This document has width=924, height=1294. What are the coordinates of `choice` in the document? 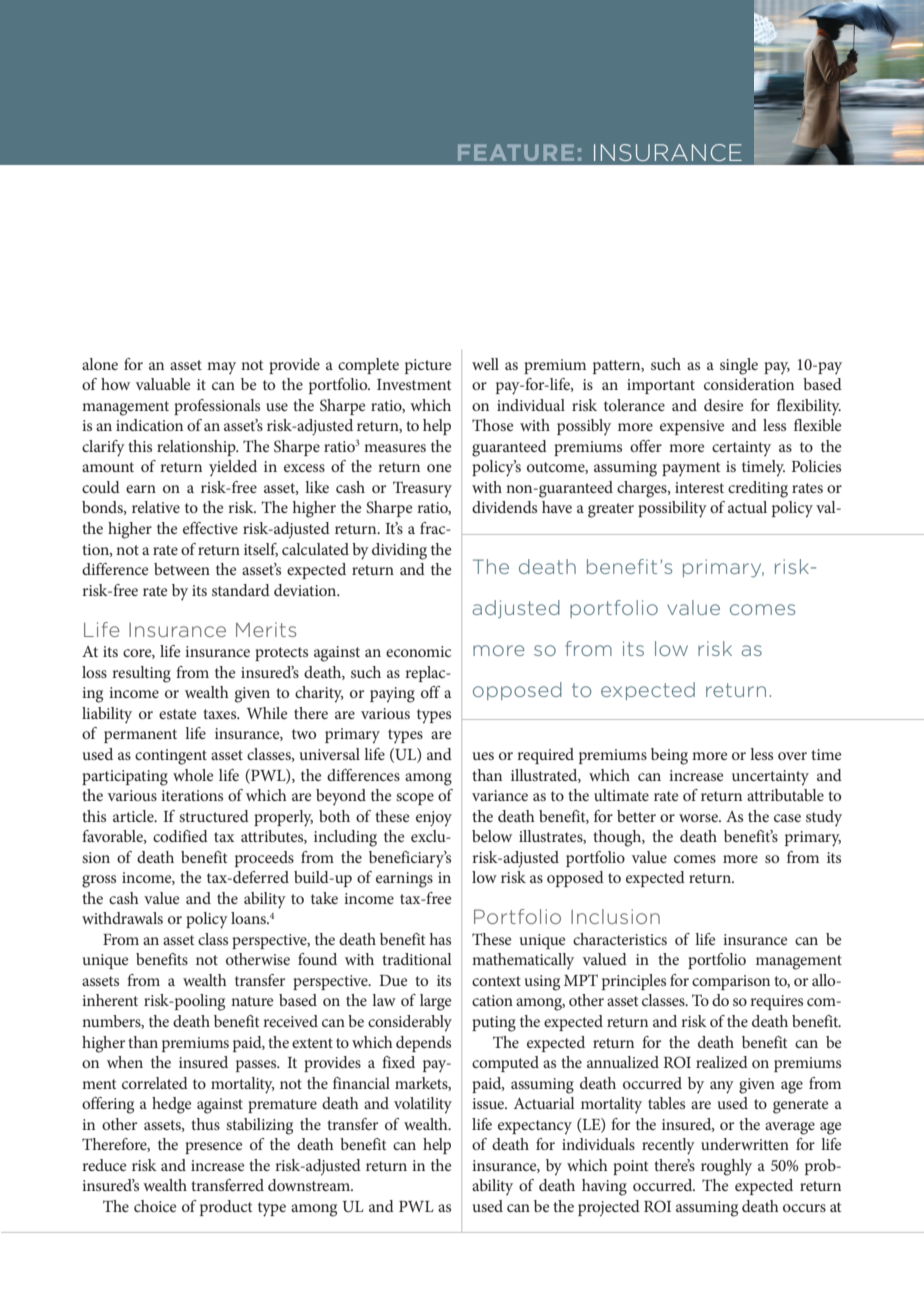 It's located at (155, 1206).
